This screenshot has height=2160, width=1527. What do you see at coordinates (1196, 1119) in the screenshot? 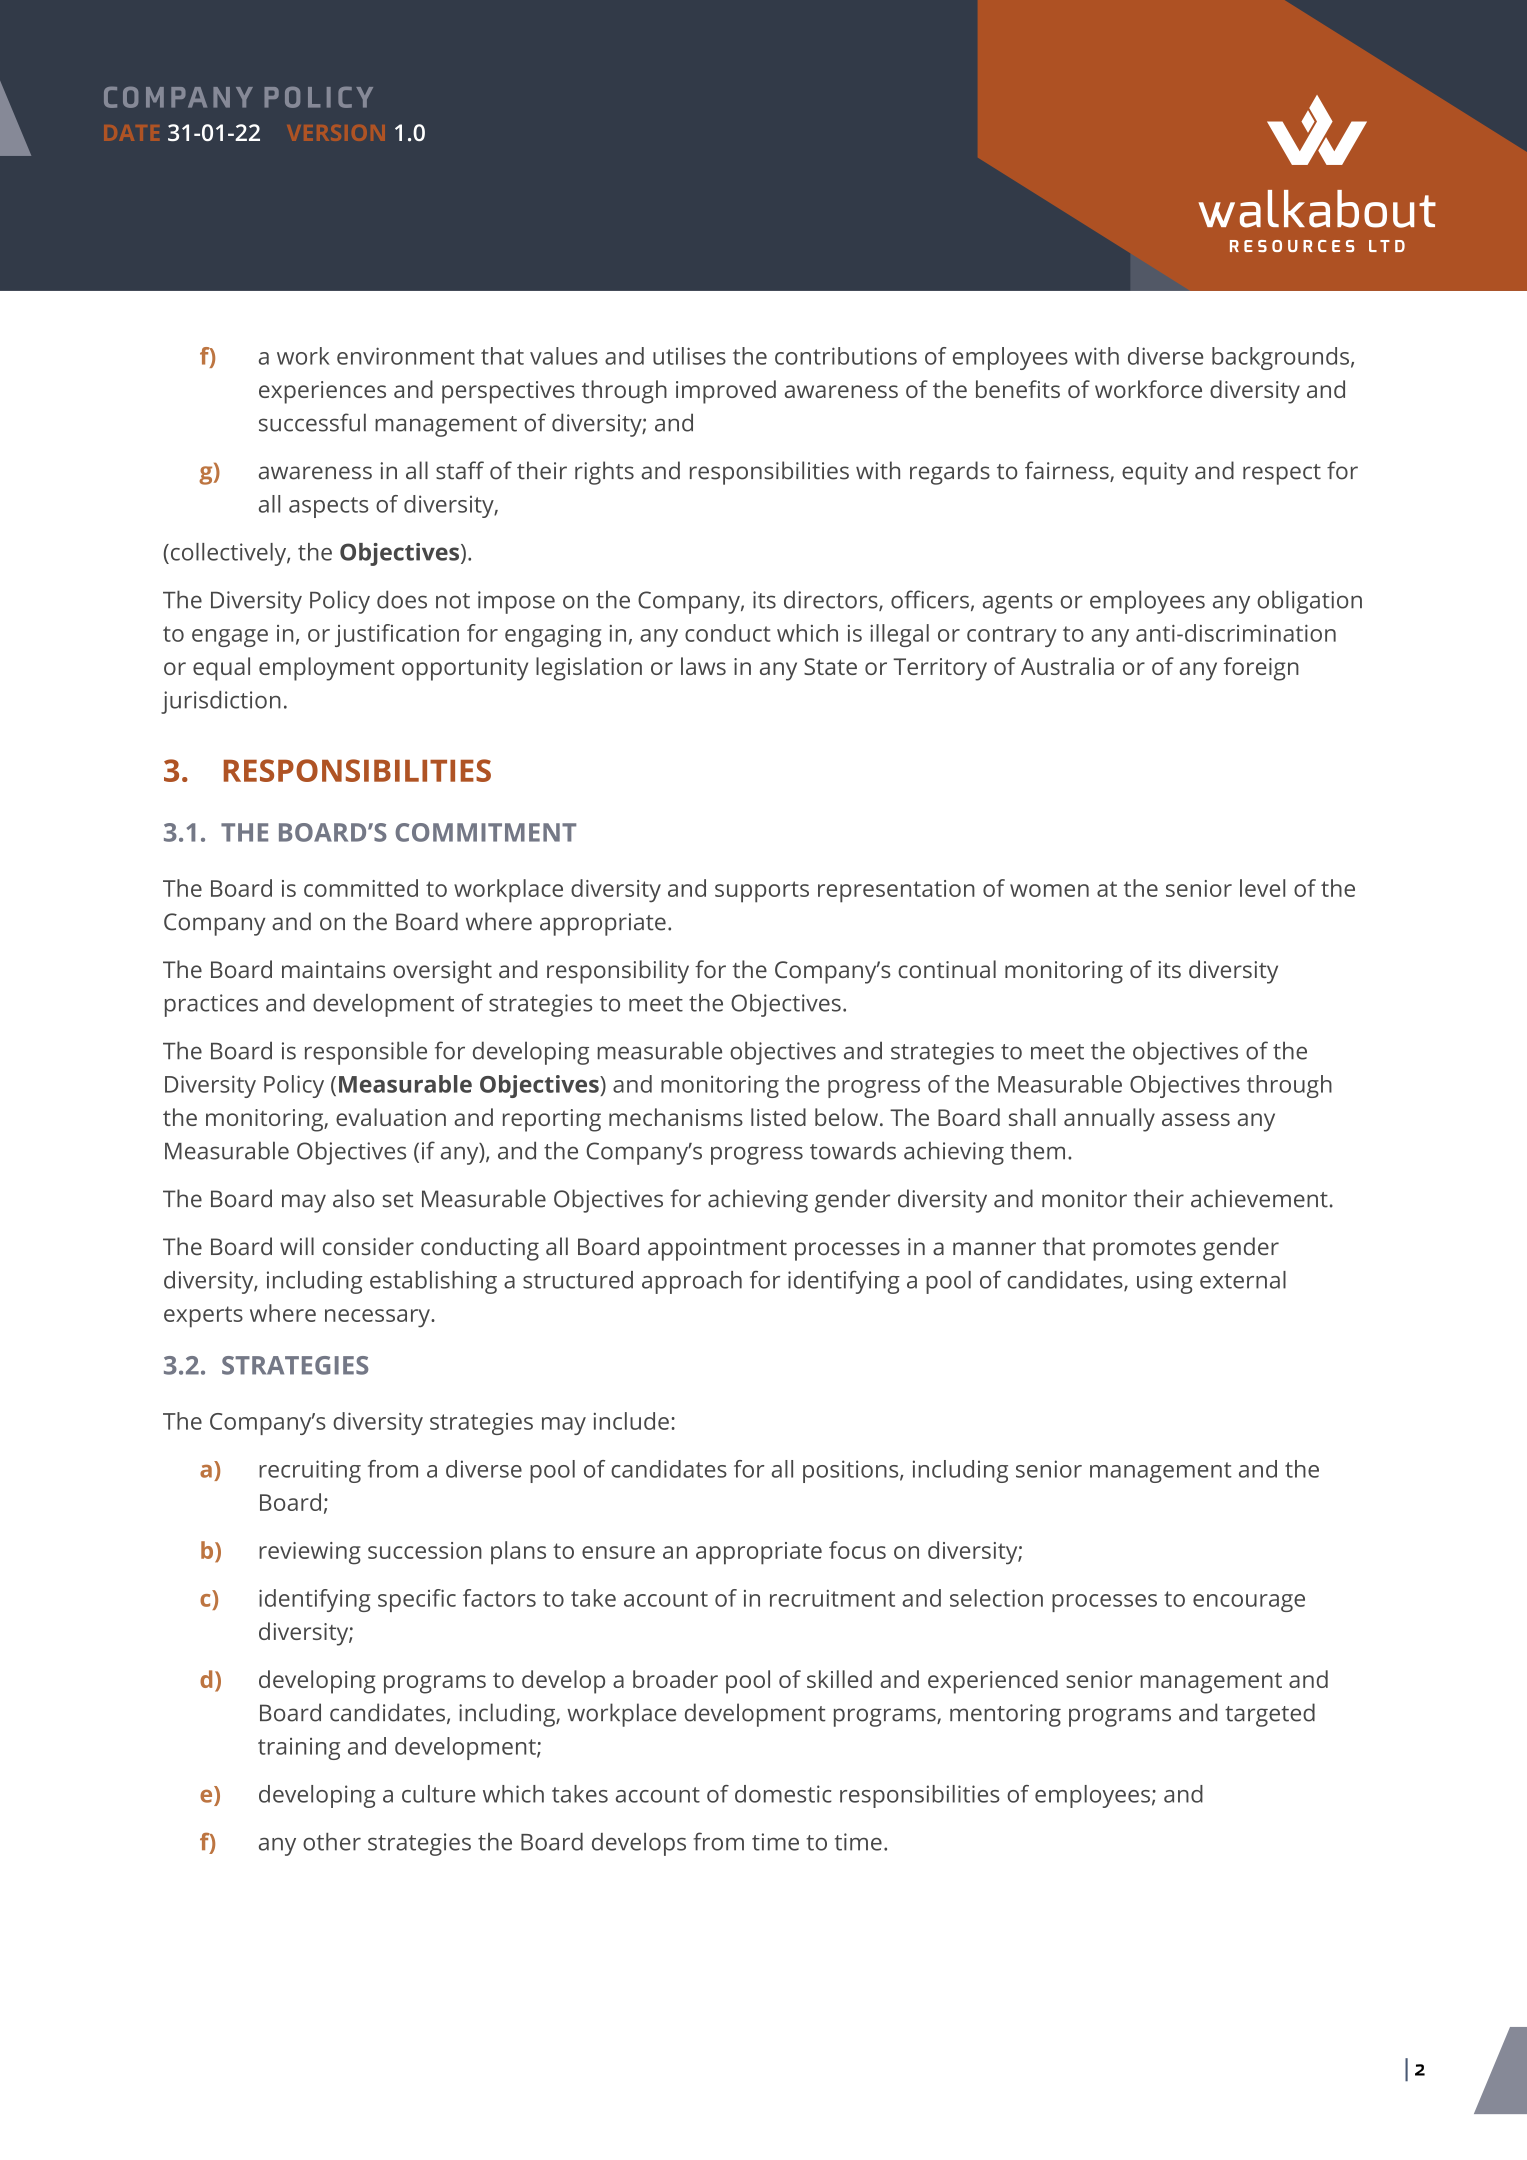
I see `assess` at bounding box center [1196, 1119].
